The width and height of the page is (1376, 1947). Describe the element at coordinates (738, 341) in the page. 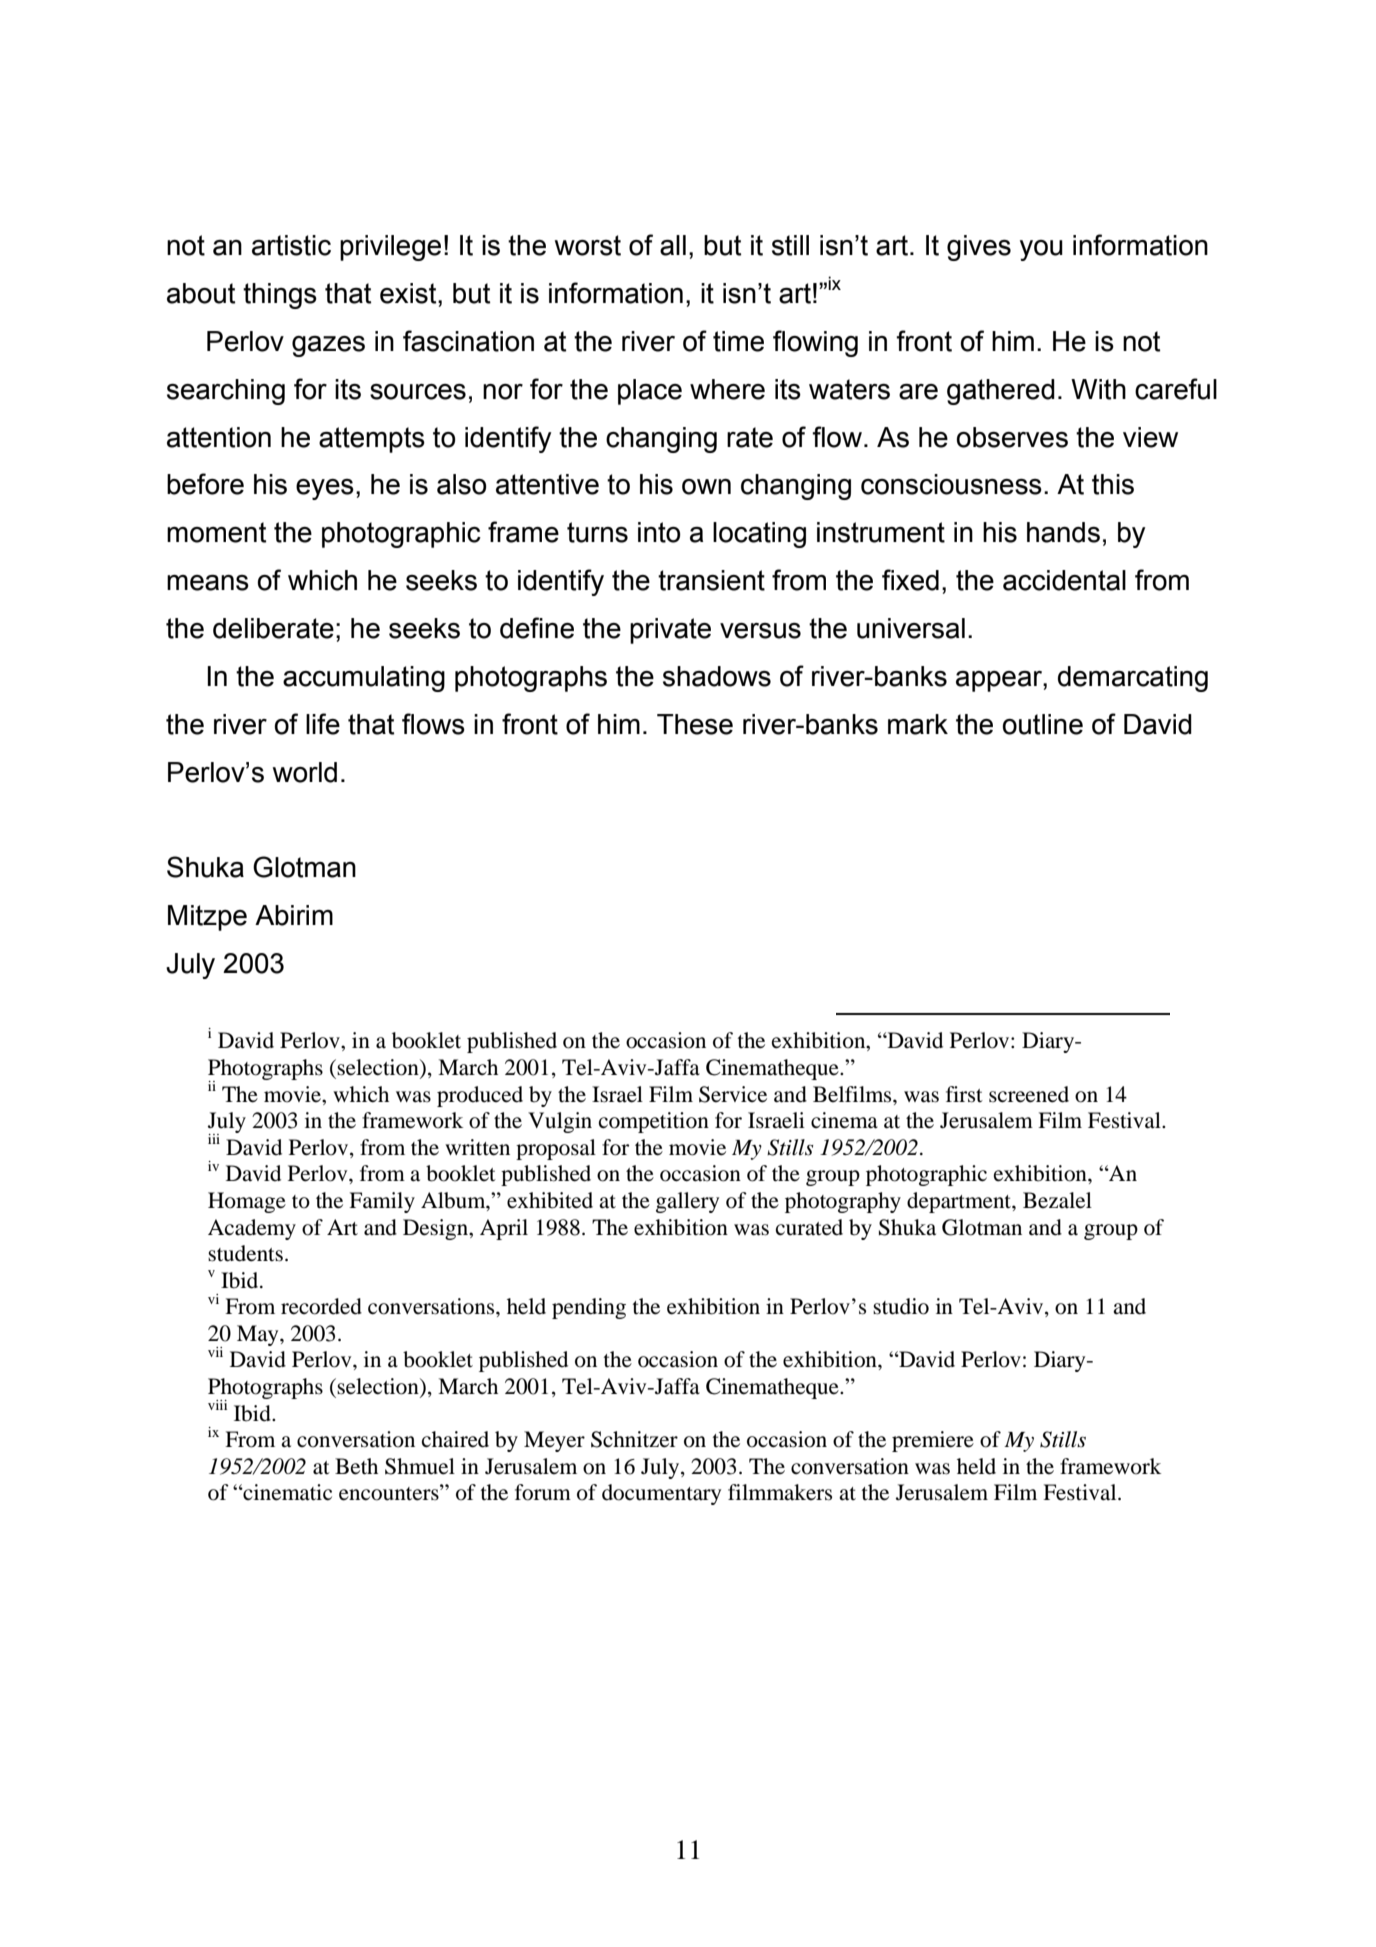

I see `time` at that location.
